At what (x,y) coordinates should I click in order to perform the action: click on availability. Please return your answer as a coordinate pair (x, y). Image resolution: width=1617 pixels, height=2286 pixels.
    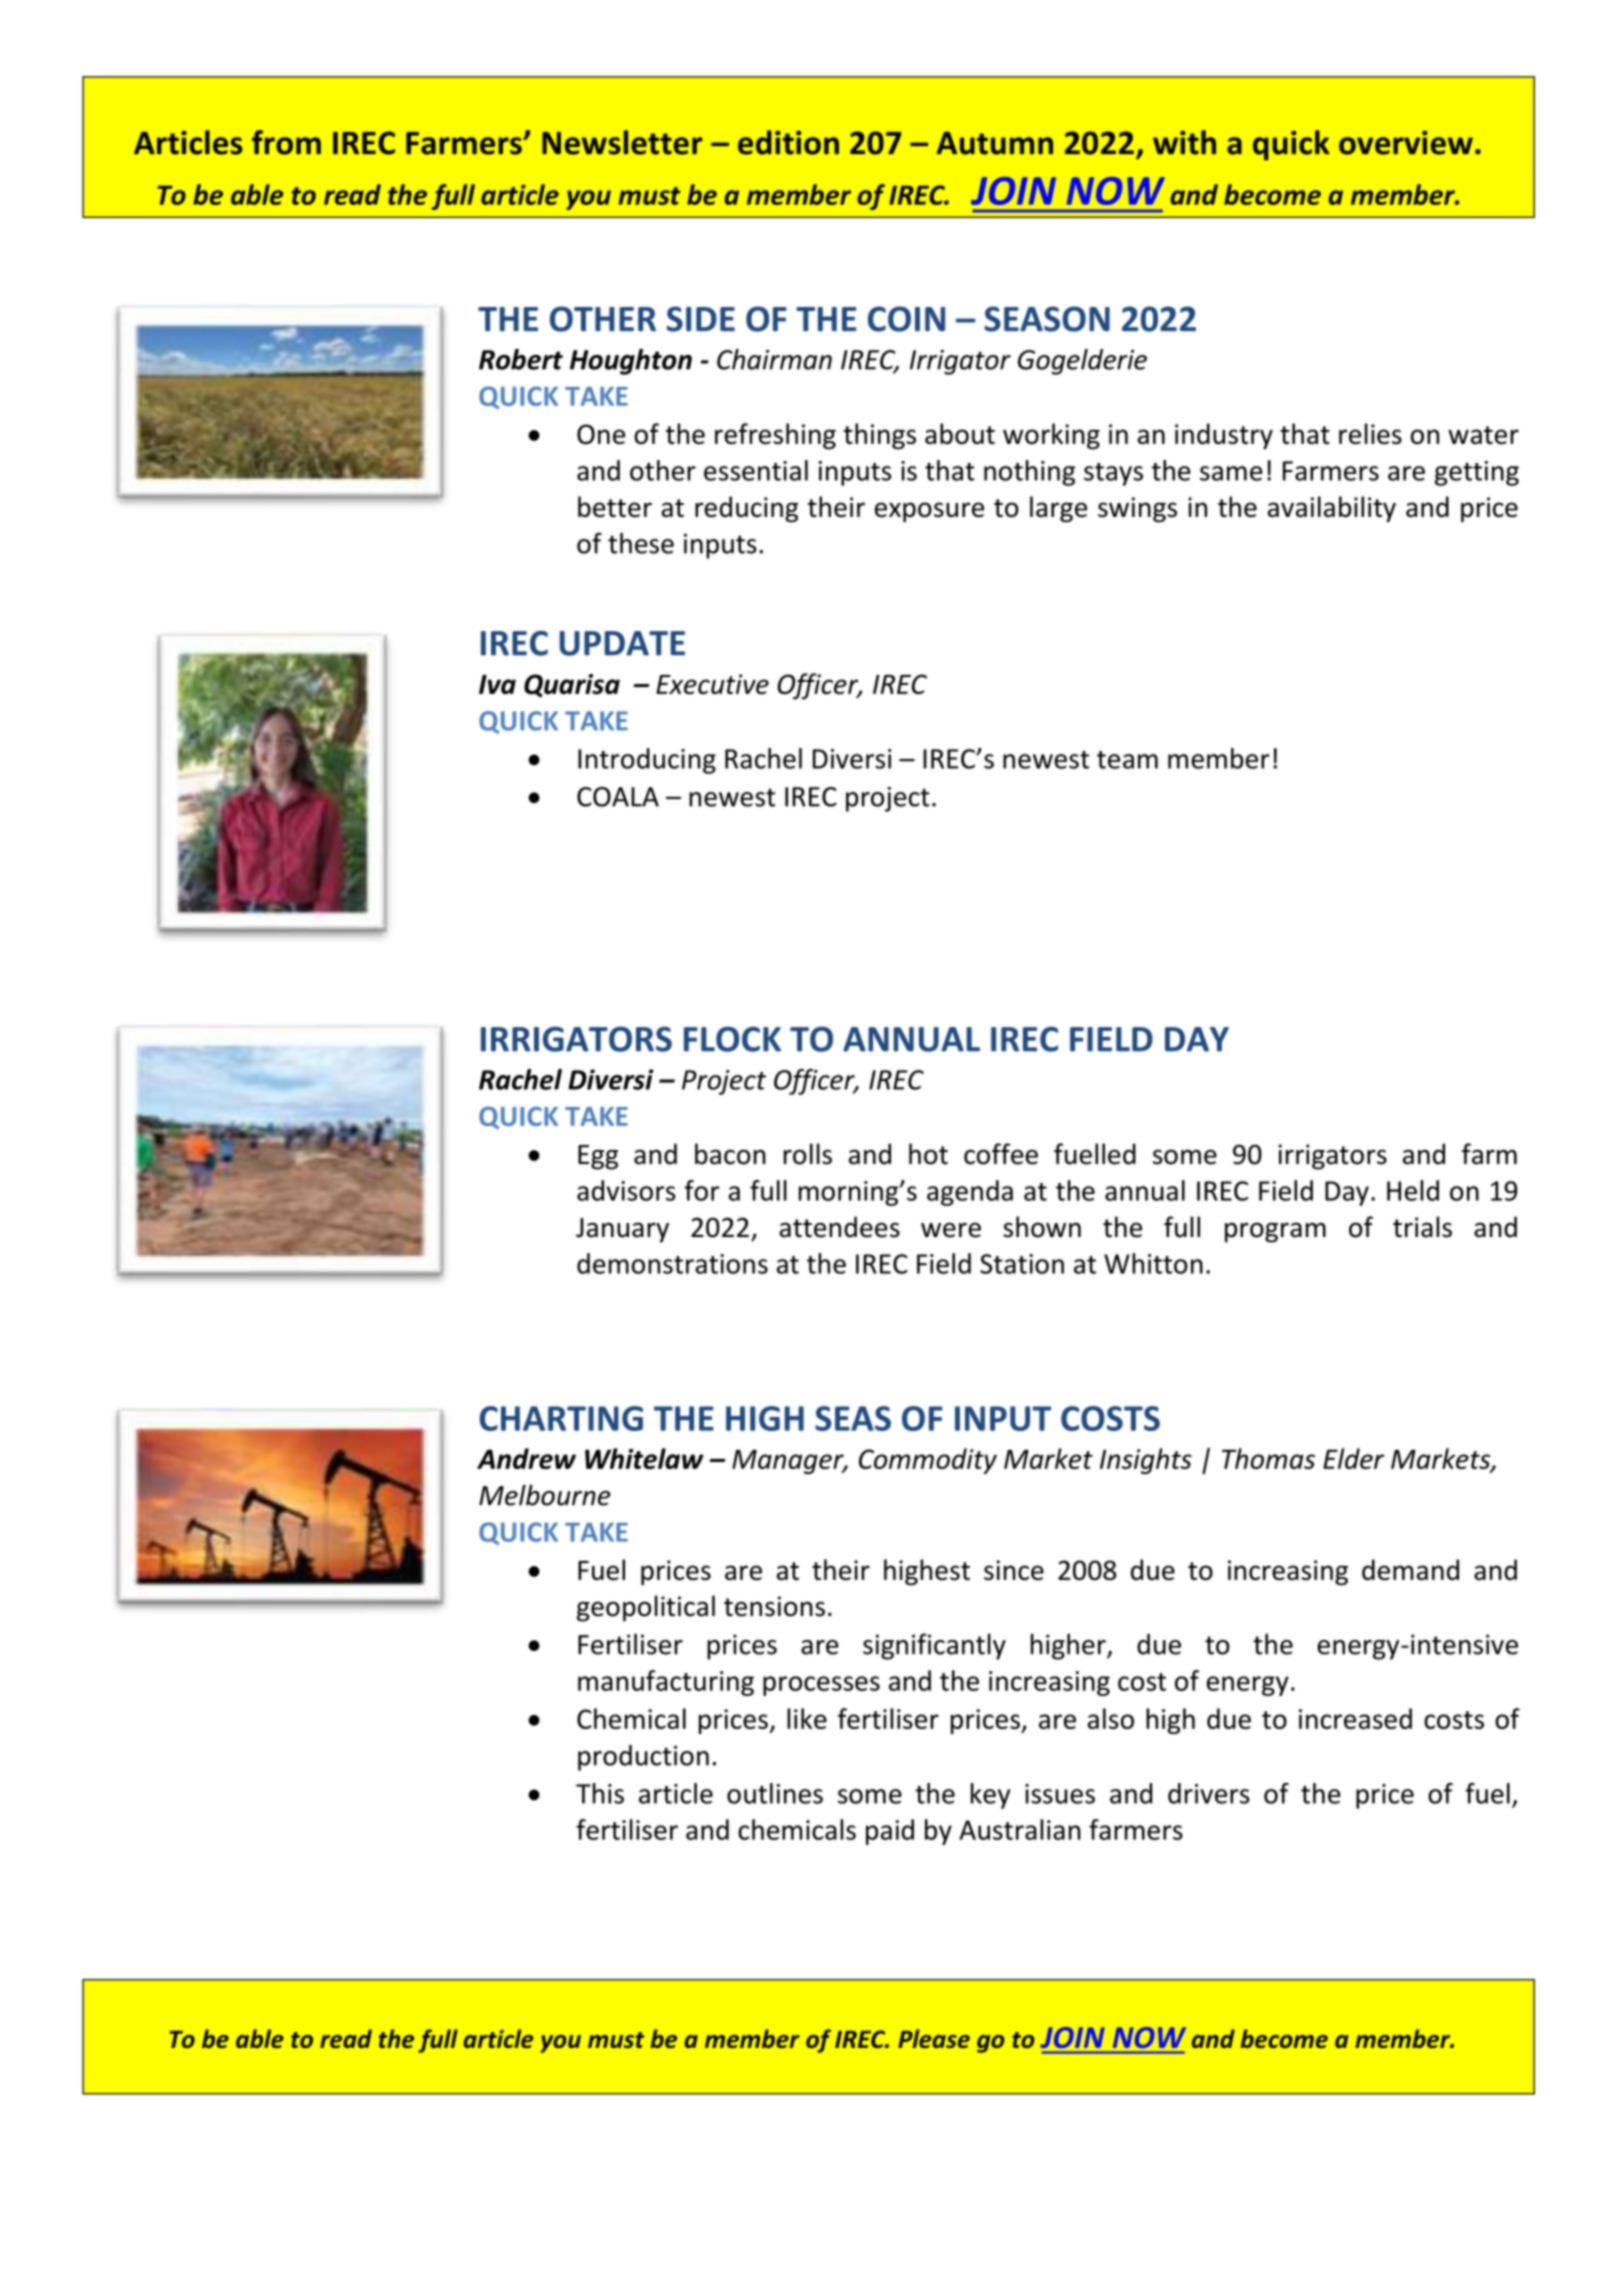
    Looking at the image, I should click on (1332, 509).
